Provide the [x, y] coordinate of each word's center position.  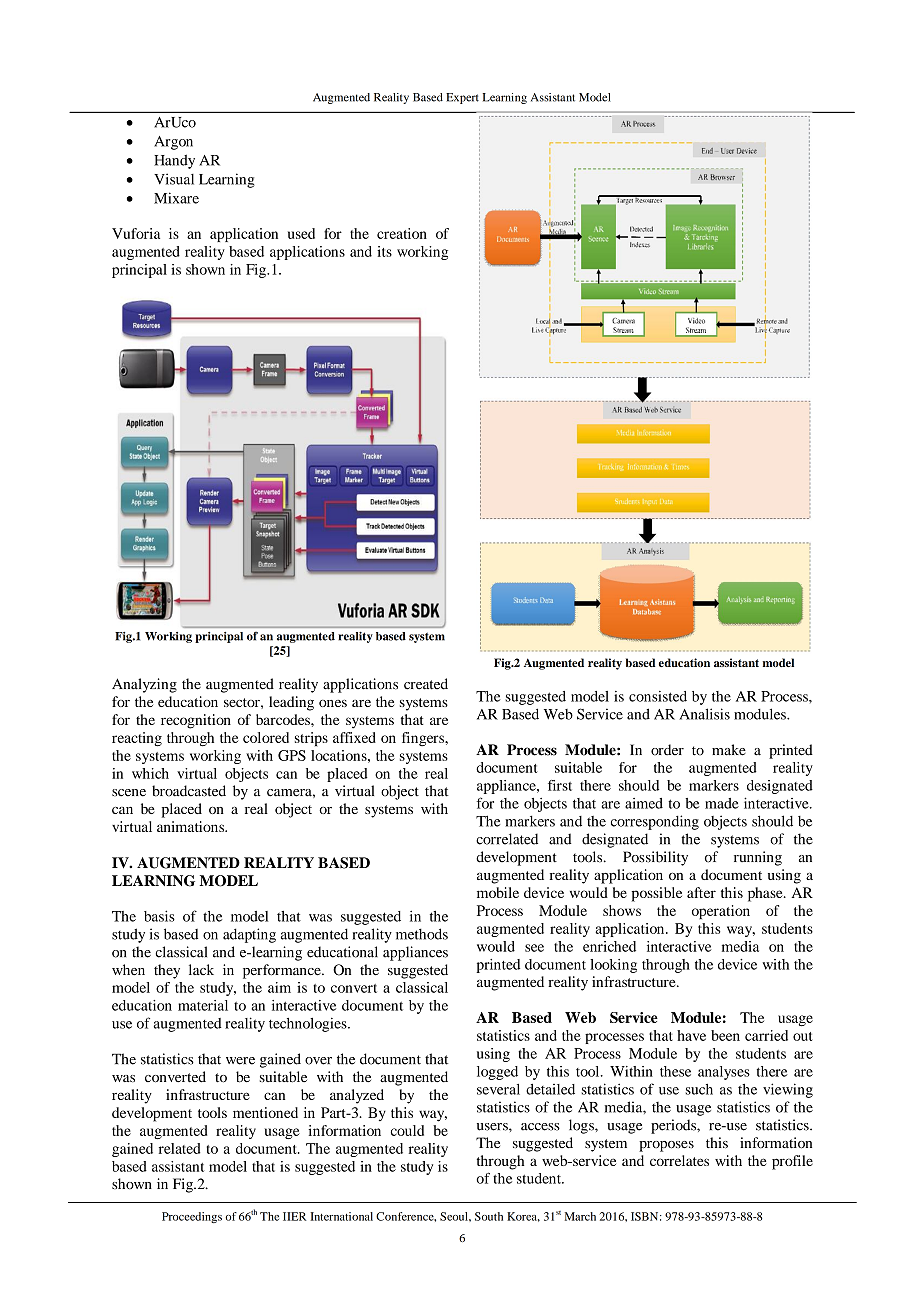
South [489, 1216]
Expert [462, 98]
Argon [173, 143]
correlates [679, 1160]
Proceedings [192, 1217]
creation [402, 233]
